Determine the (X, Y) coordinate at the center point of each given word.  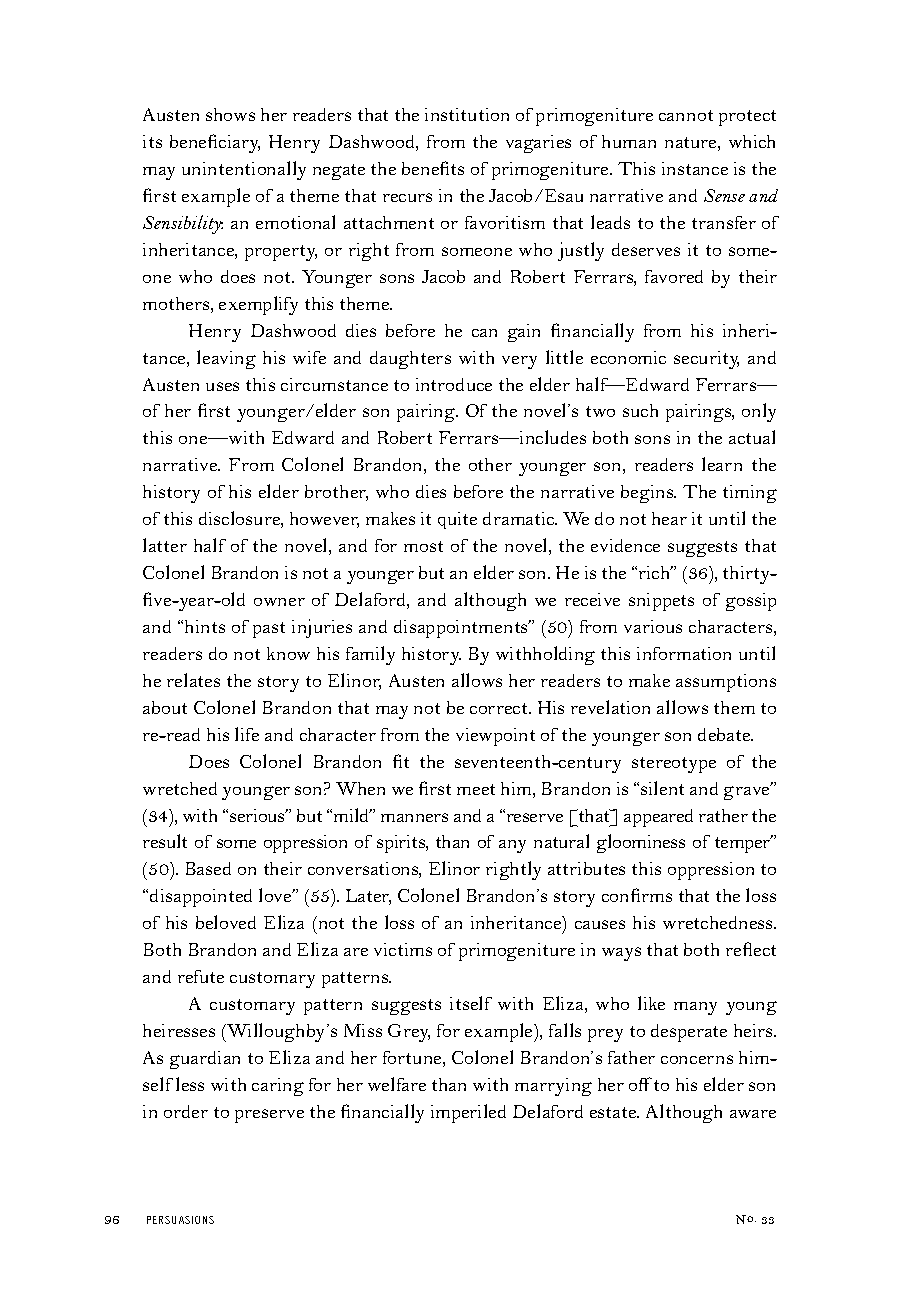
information (684, 653)
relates (193, 680)
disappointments (462, 629)
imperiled (468, 1113)
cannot (686, 115)
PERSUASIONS (180, 1220)
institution (467, 114)
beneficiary (215, 143)
